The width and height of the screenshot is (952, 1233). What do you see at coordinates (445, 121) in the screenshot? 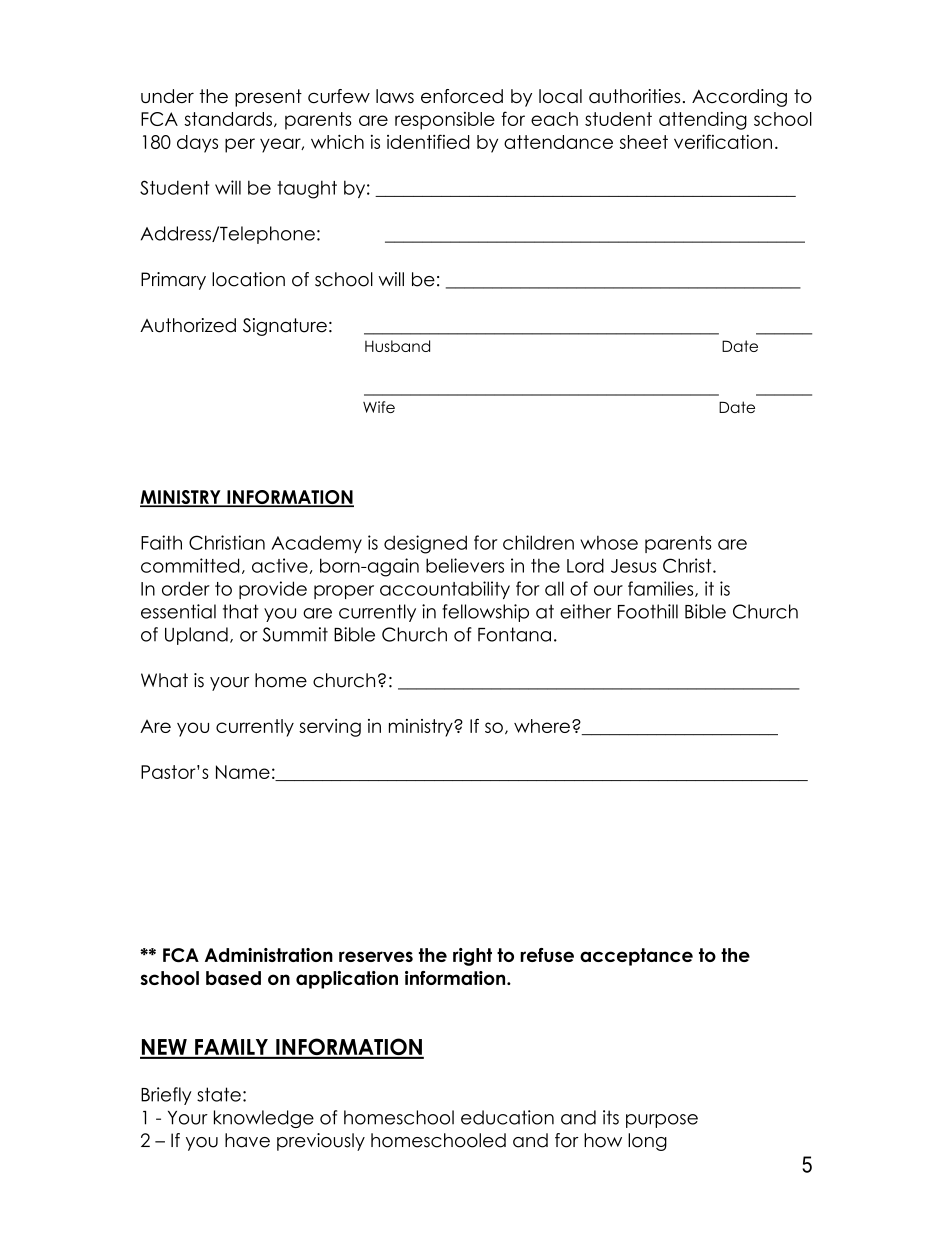
I see `responsible` at bounding box center [445, 121].
